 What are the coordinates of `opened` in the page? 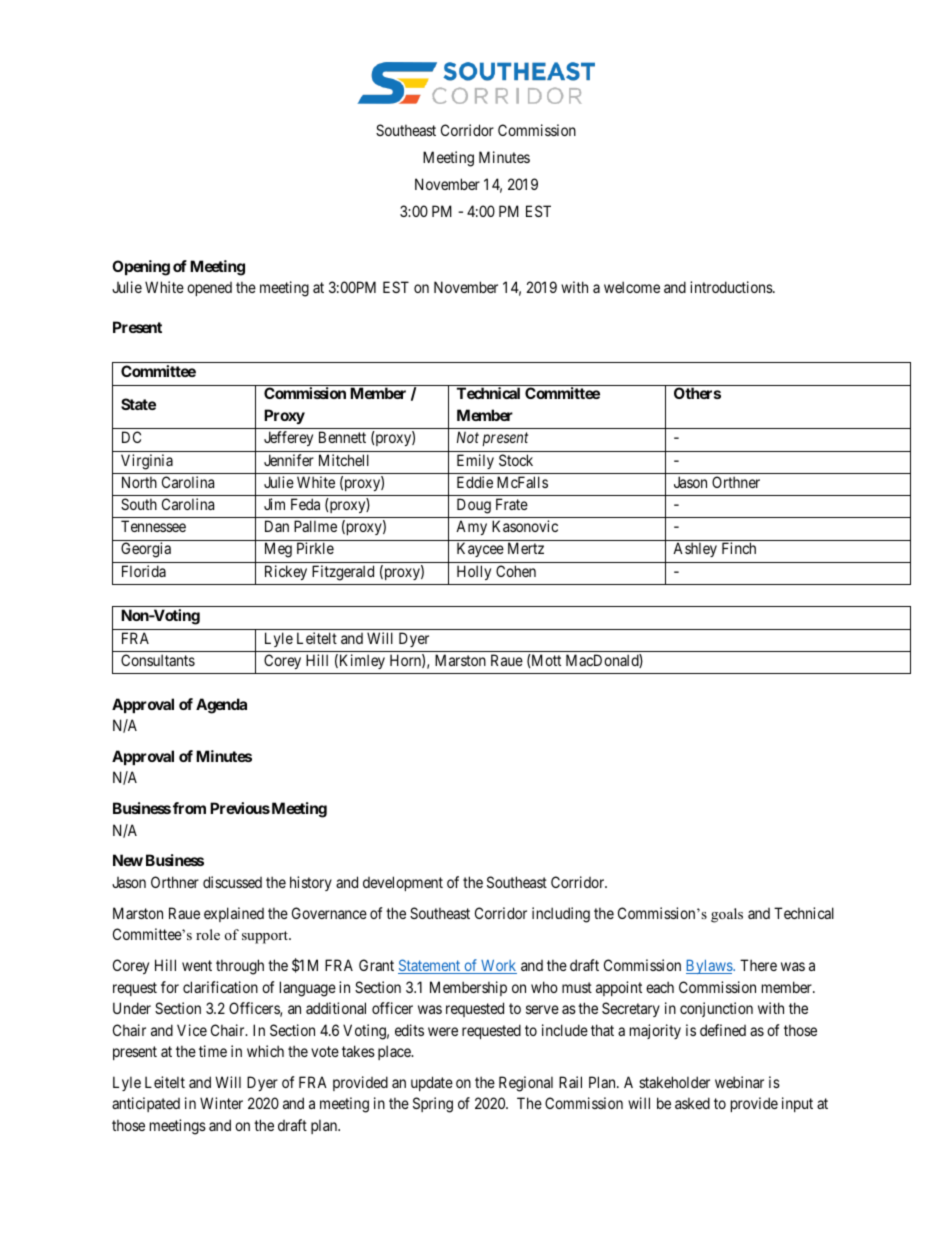 It's located at (209, 289).
